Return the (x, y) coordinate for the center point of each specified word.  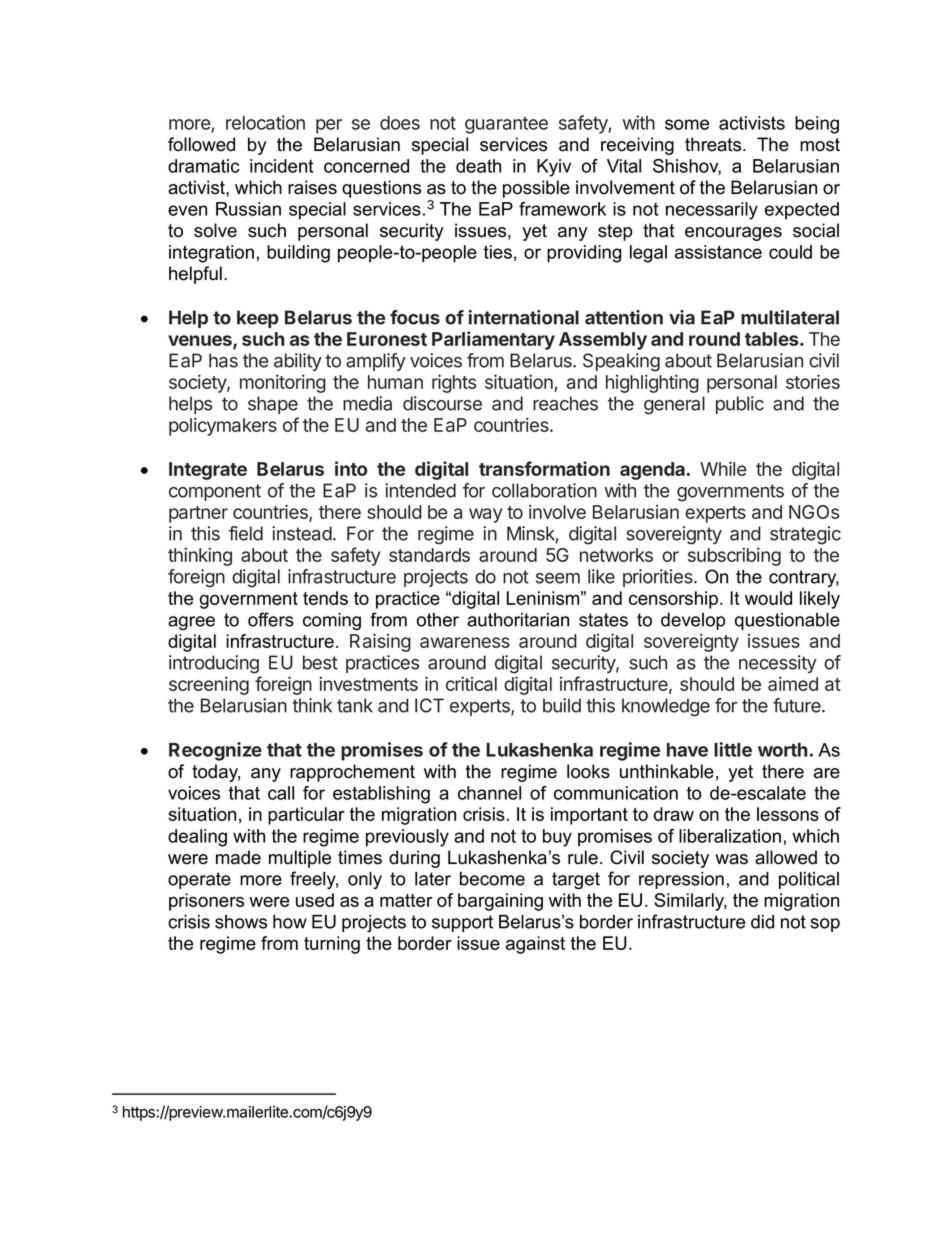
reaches (565, 403)
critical (471, 684)
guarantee (506, 125)
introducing (214, 664)
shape (273, 405)
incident (281, 166)
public (740, 405)
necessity (778, 664)
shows (241, 922)
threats (714, 144)
